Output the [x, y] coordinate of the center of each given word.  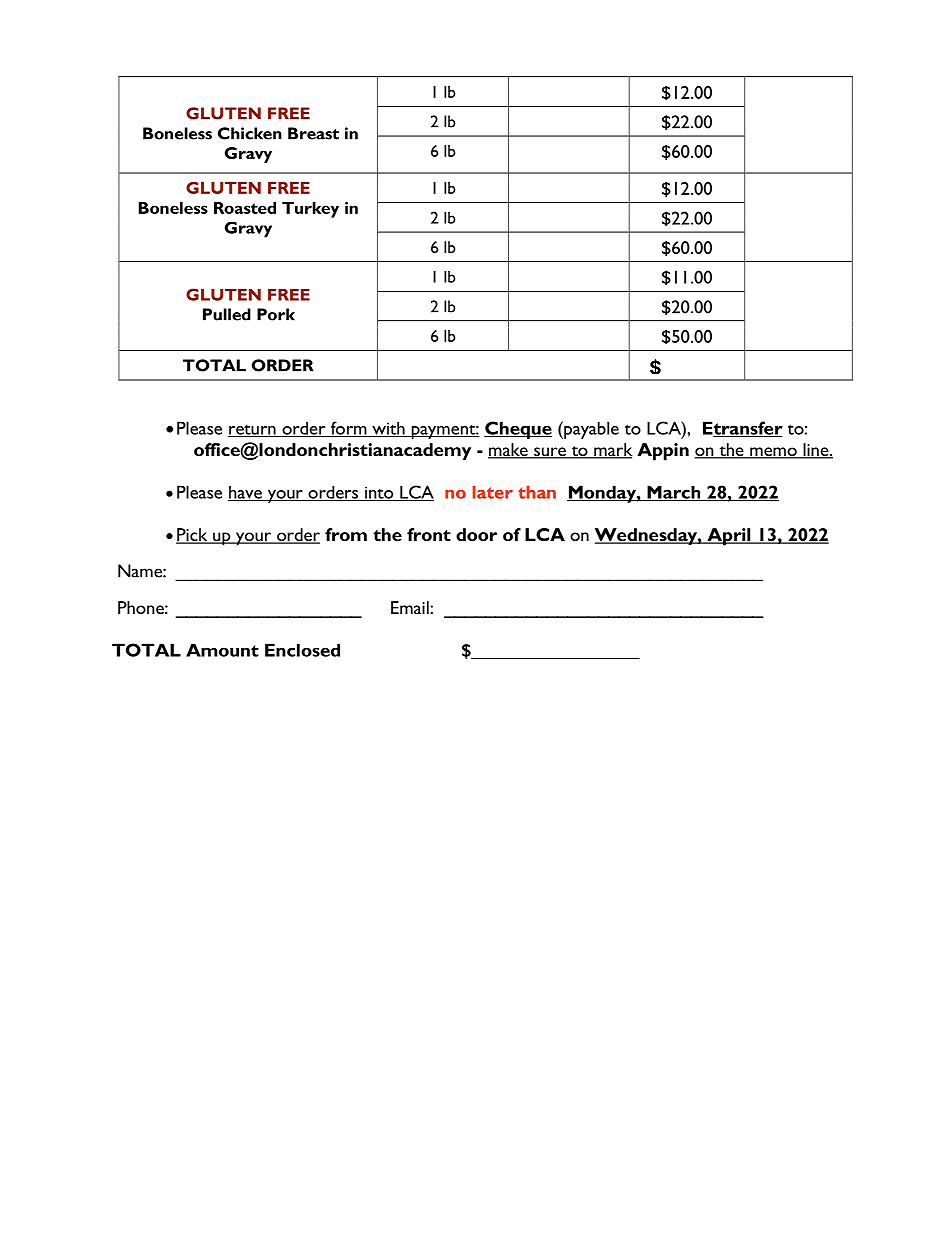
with [388, 429]
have [246, 493]
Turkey [310, 210]
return [253, 431]
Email [411, 607]
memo [773, 453]
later [492, 492]
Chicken [250, 133]
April [729, 537]
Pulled [227, 314]
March [674, 493]
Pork [276, 314]
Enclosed [302, 650]
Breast [313, 133]
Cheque [518, 430]
